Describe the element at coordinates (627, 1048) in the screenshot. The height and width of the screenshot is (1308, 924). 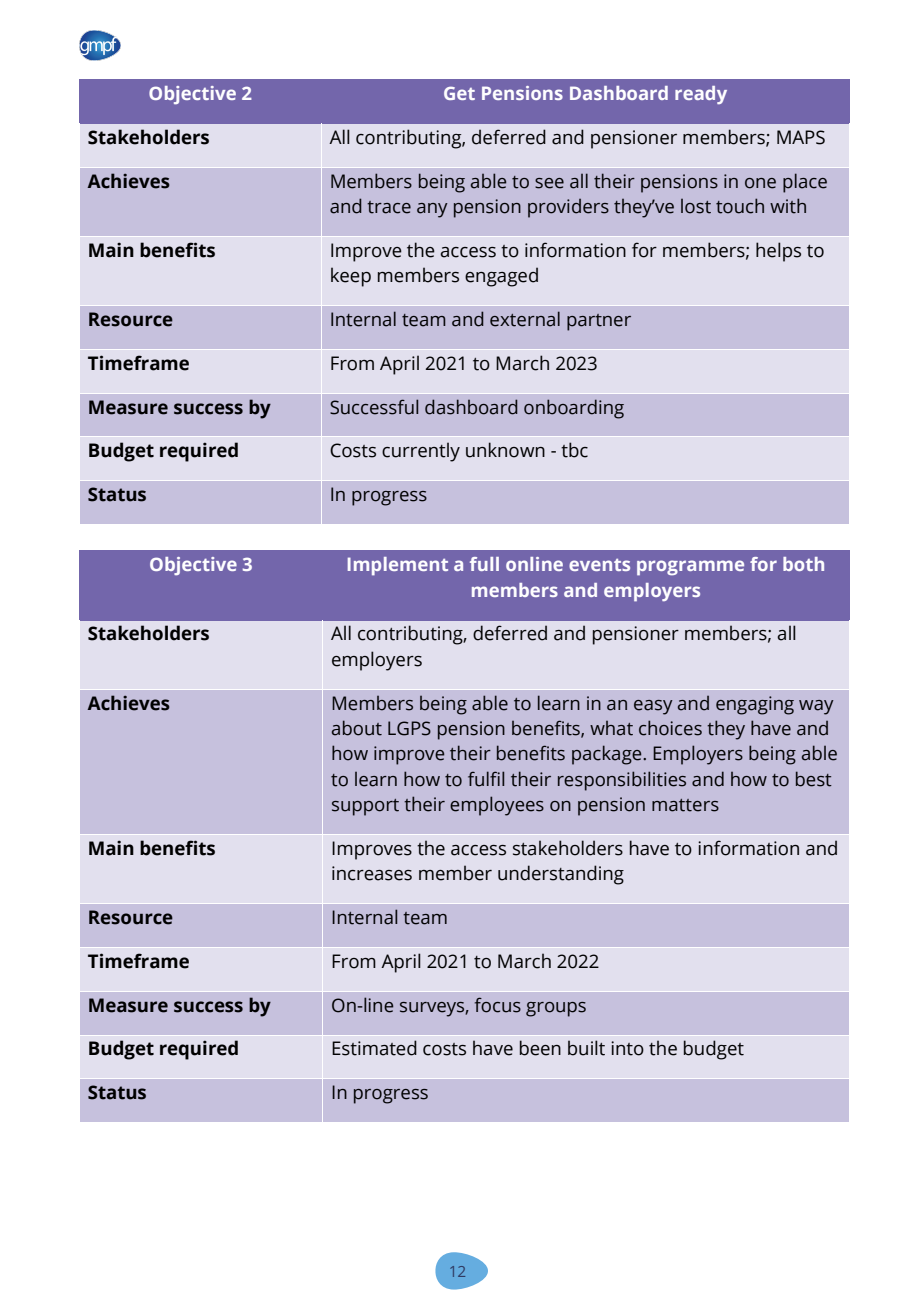
I see `into` at that location.
